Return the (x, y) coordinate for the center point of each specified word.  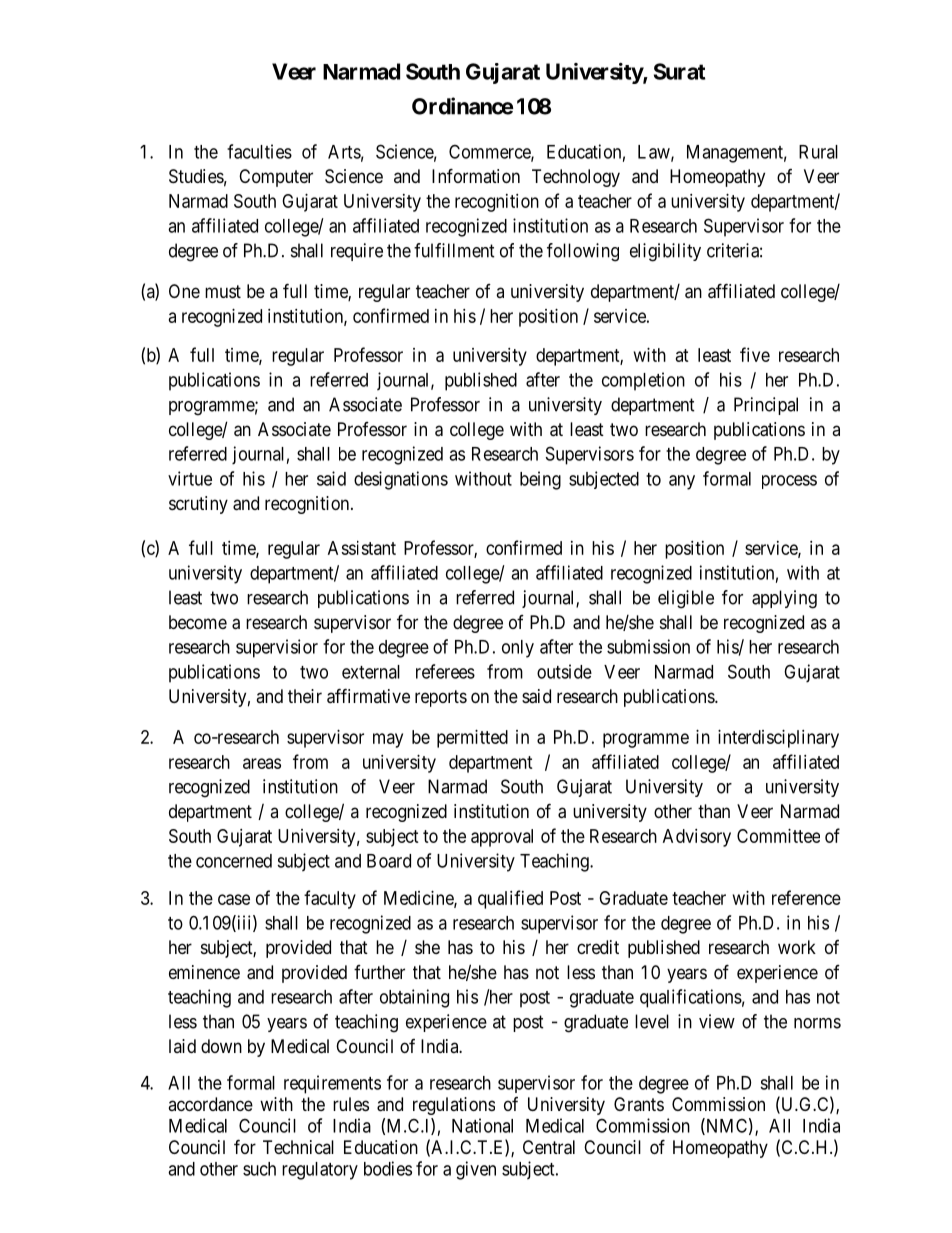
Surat (679, 71)
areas (262, 763)
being (540, 480)
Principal (766, 406)
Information (476, 175)
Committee (778, 836)
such (259, 1169)
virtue (190, 478)
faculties (259, 151)
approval (502, 838)
